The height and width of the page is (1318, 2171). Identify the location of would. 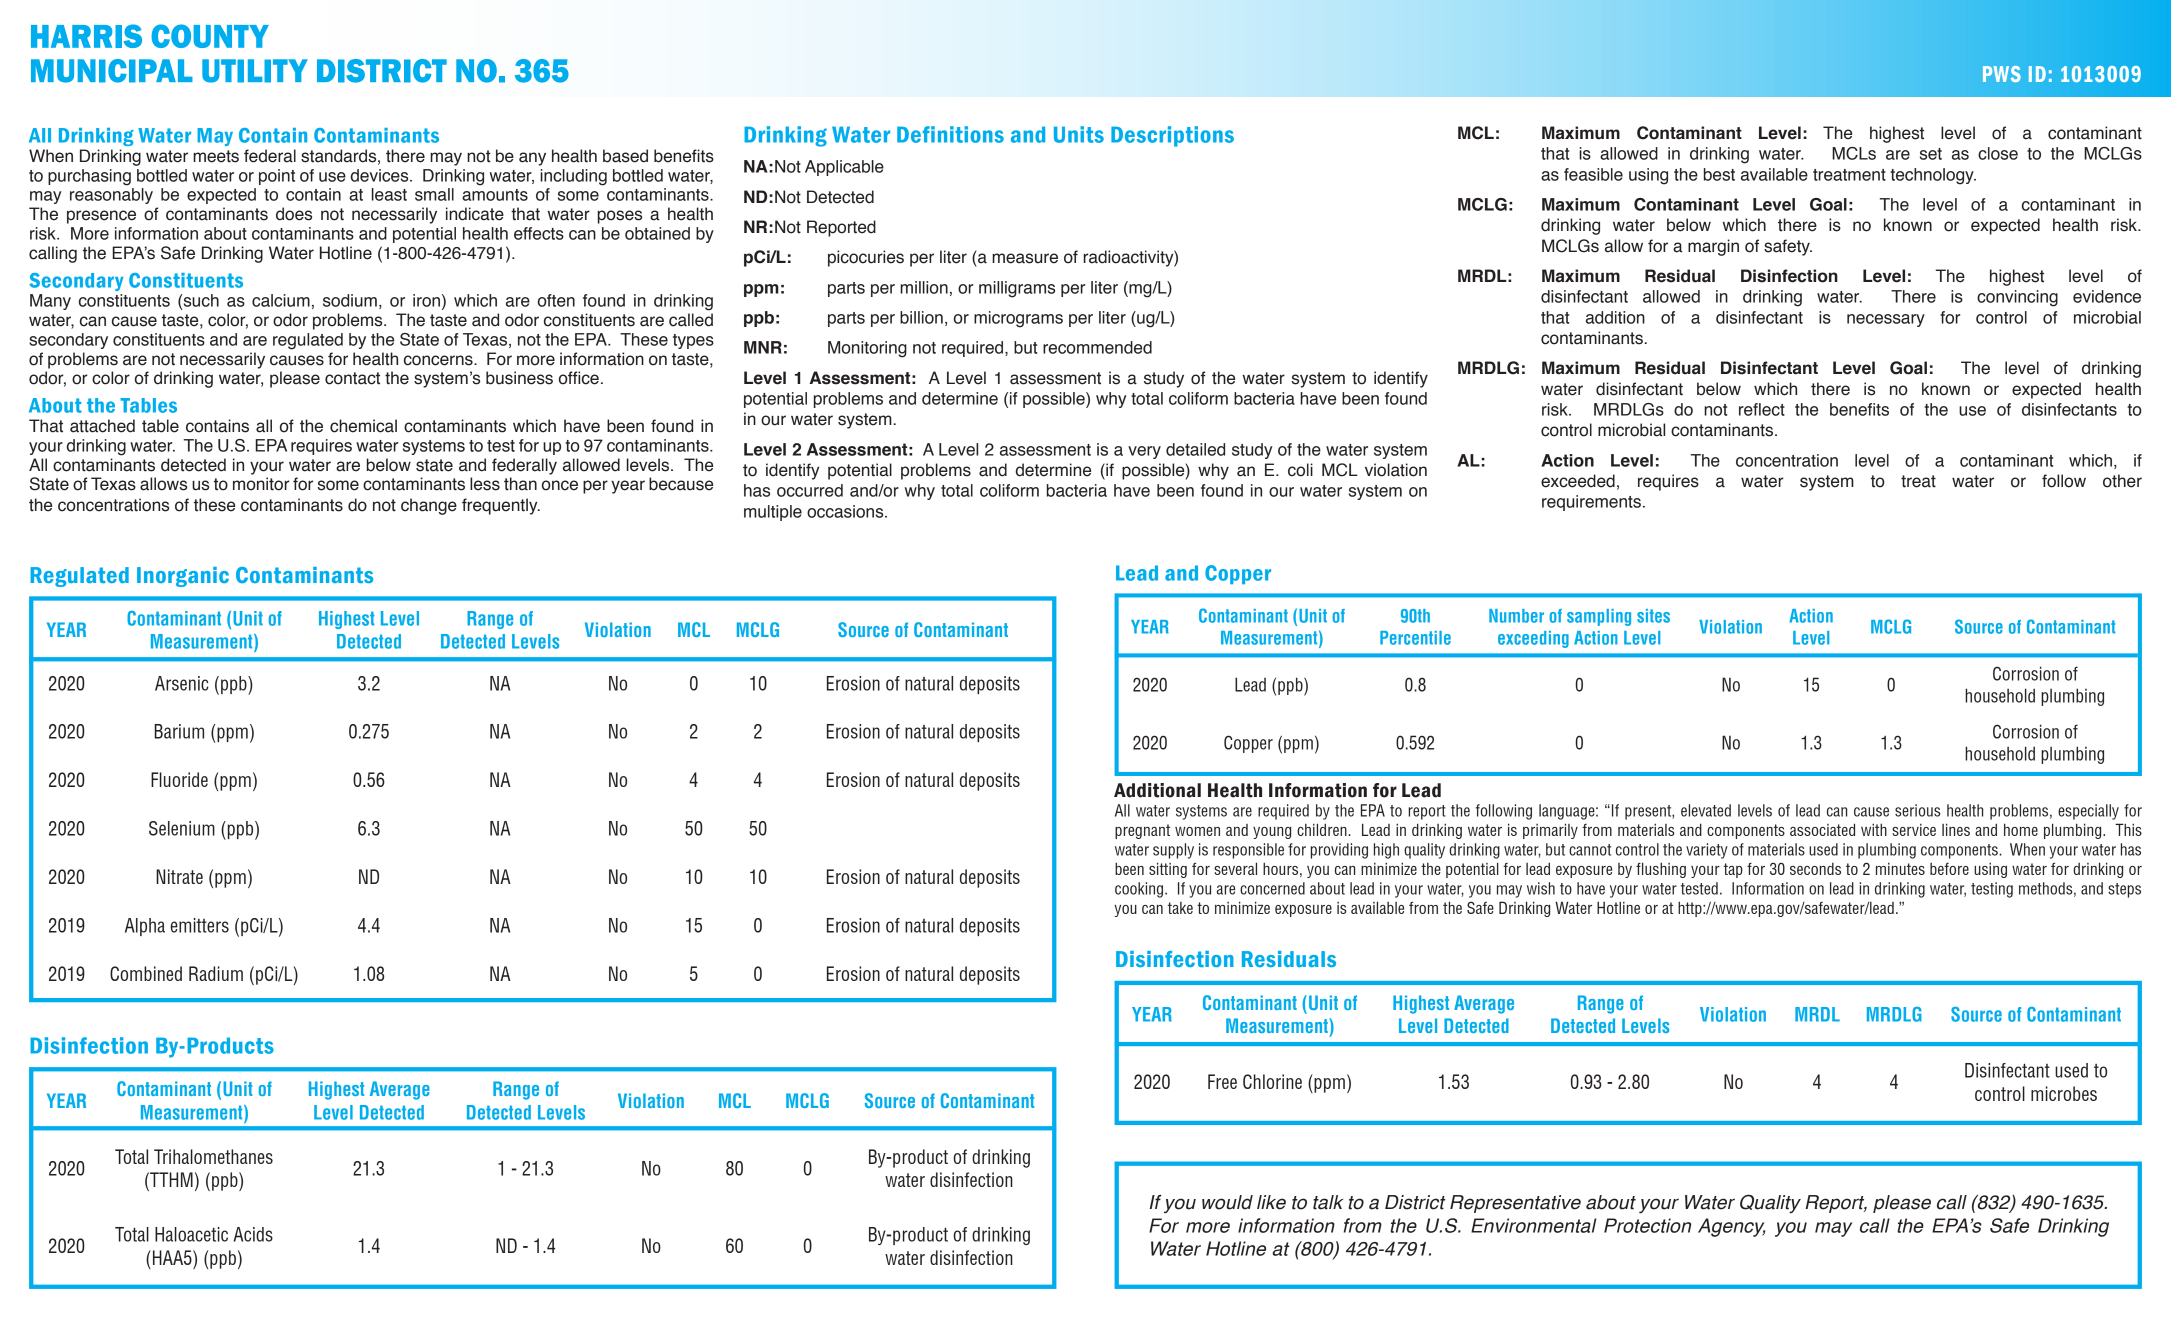
(1227, 1202).
